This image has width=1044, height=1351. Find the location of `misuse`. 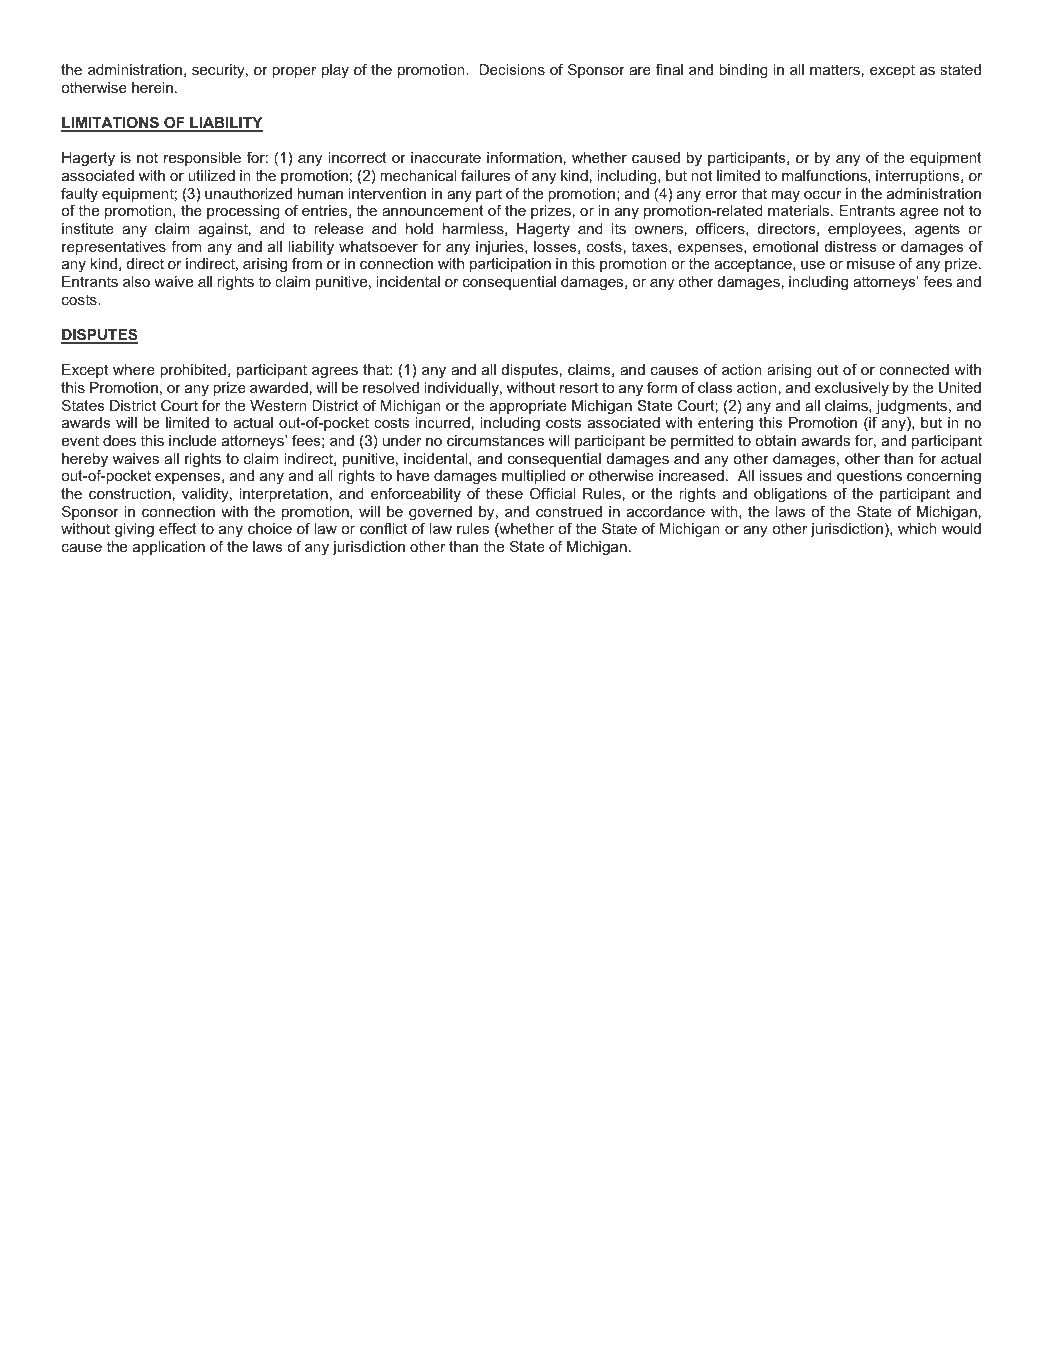

misuse is located at coordinates (871, 263).
